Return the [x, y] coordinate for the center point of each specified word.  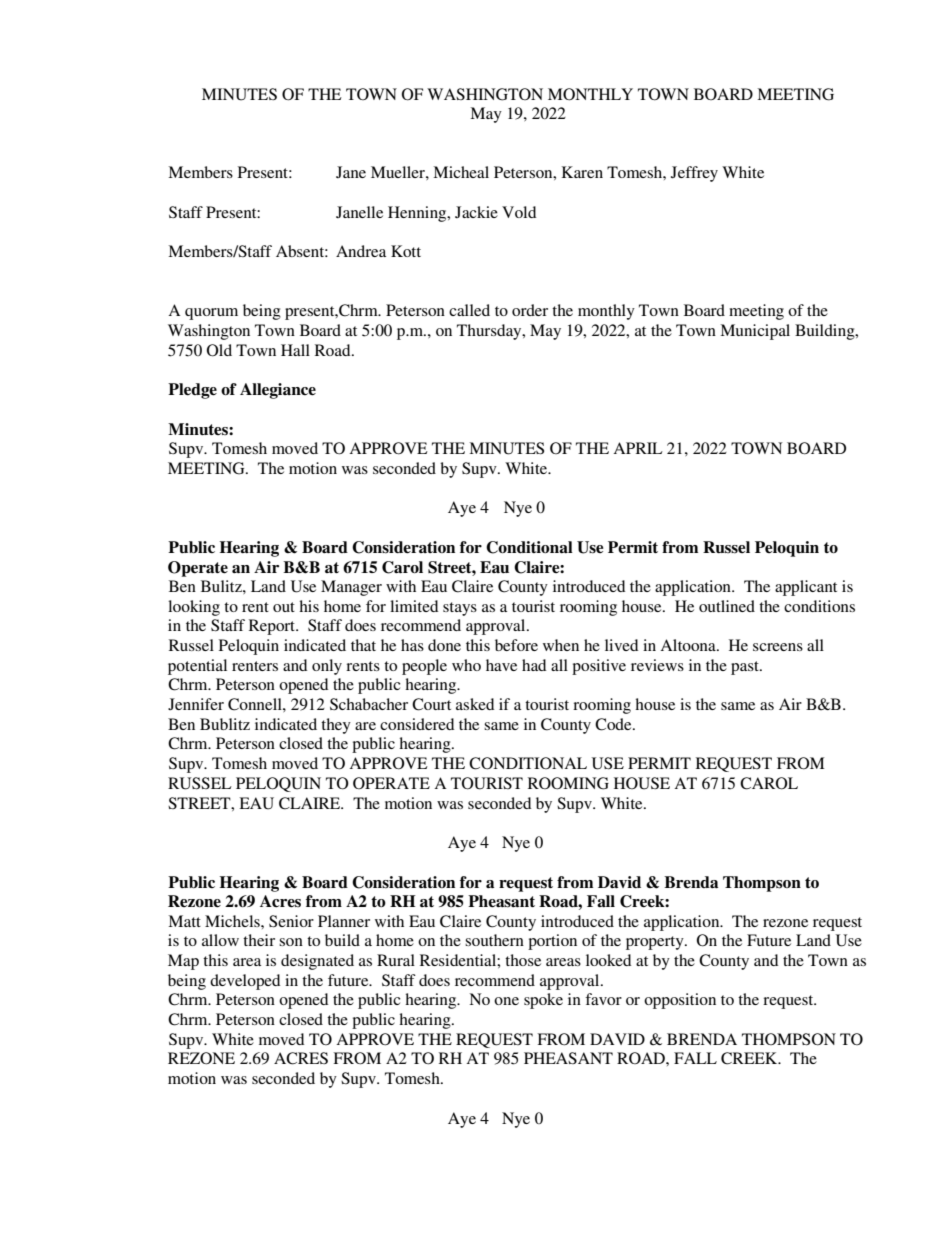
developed [245, 982]
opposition [680, 1001]
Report [273, 627]
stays [460, 609]
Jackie [476, 212]
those [523, 960]
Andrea [361, 251]
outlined [727, 606]
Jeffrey [694, 174]
